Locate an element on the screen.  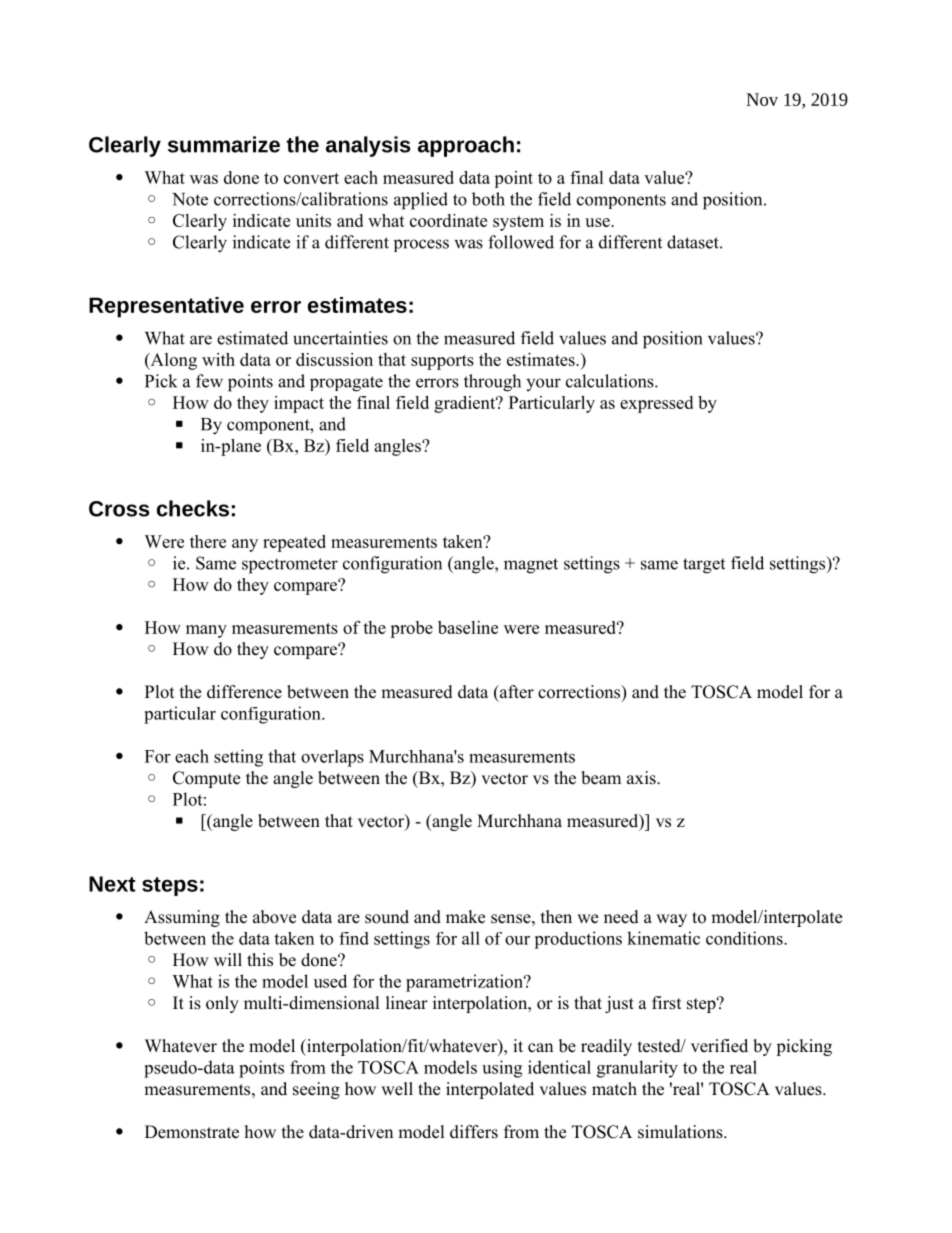
summarize is located at coordinates (224, 144).
